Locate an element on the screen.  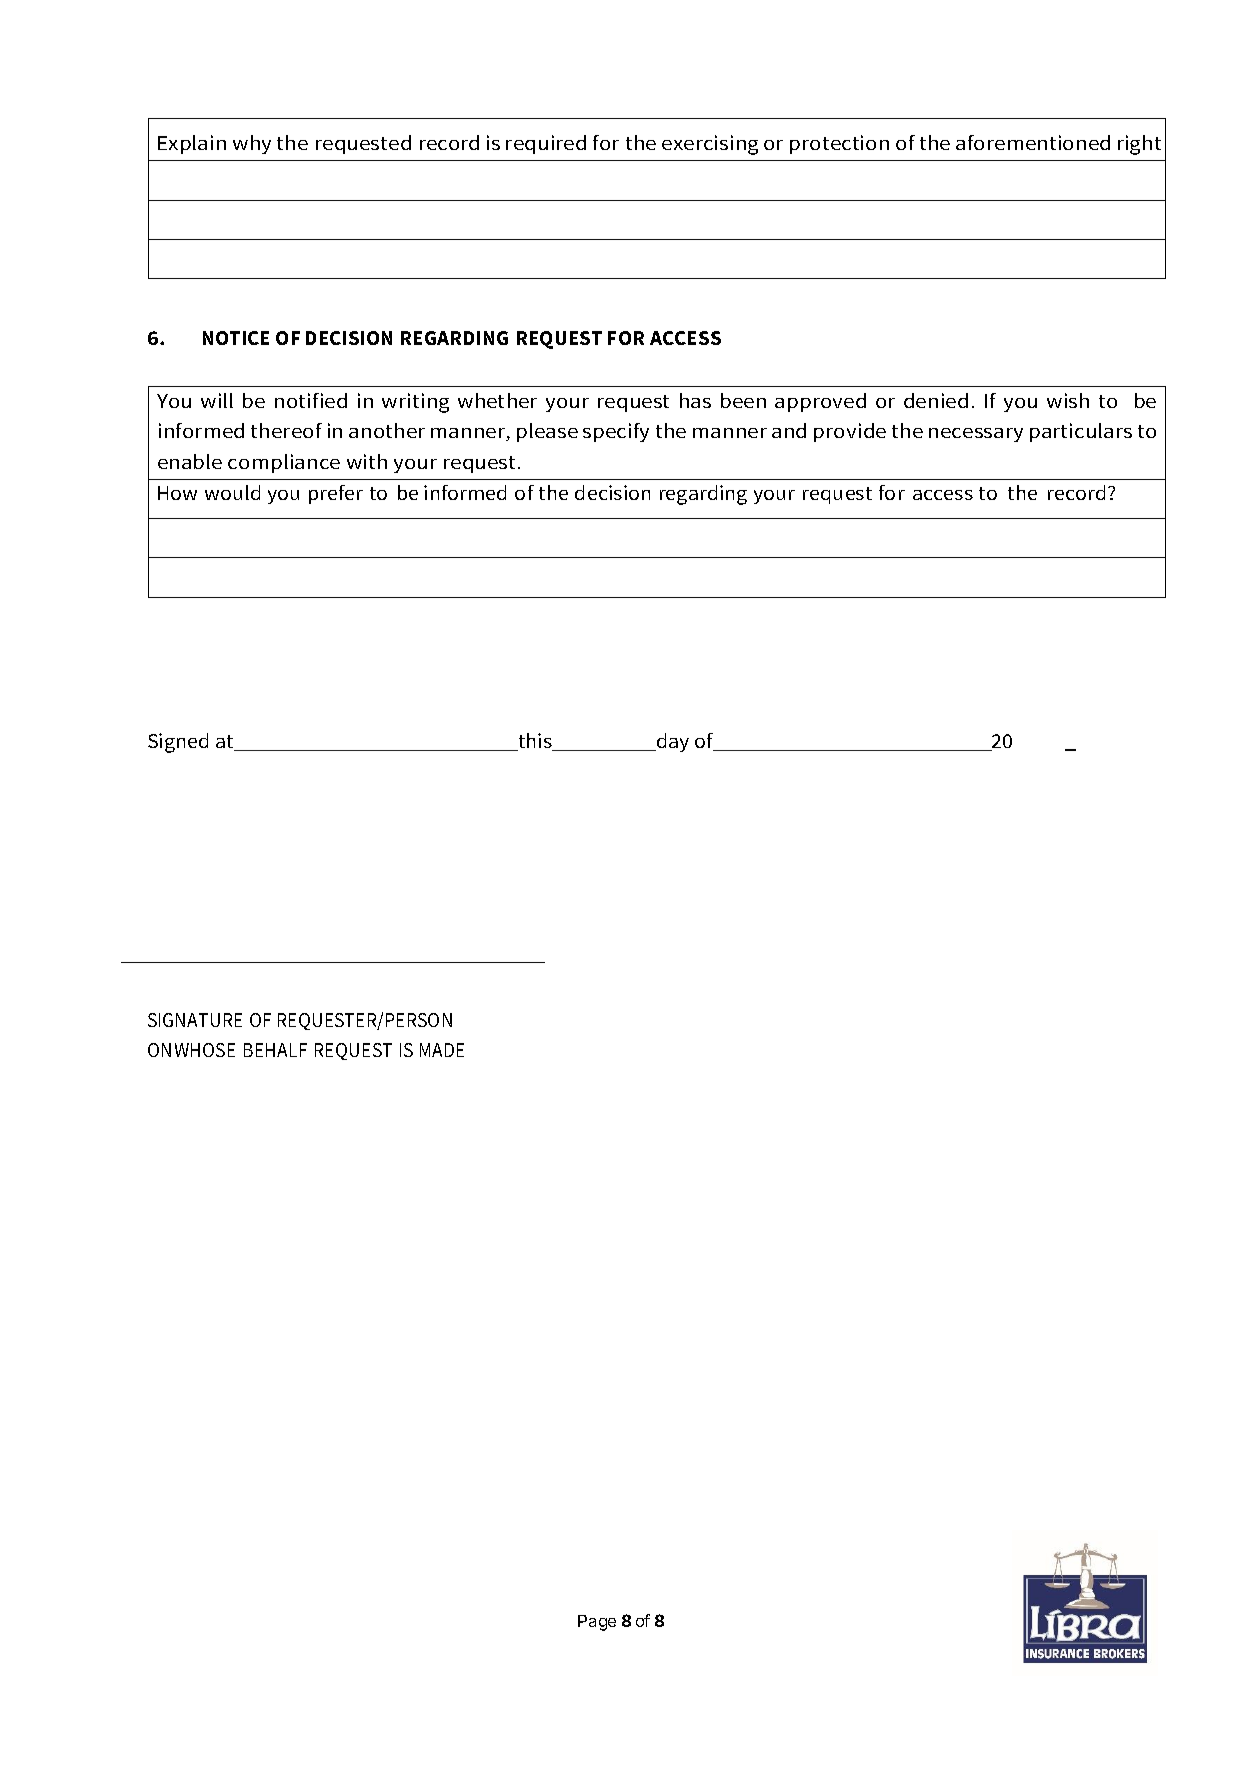
would is located at coordinates (232, 492).
